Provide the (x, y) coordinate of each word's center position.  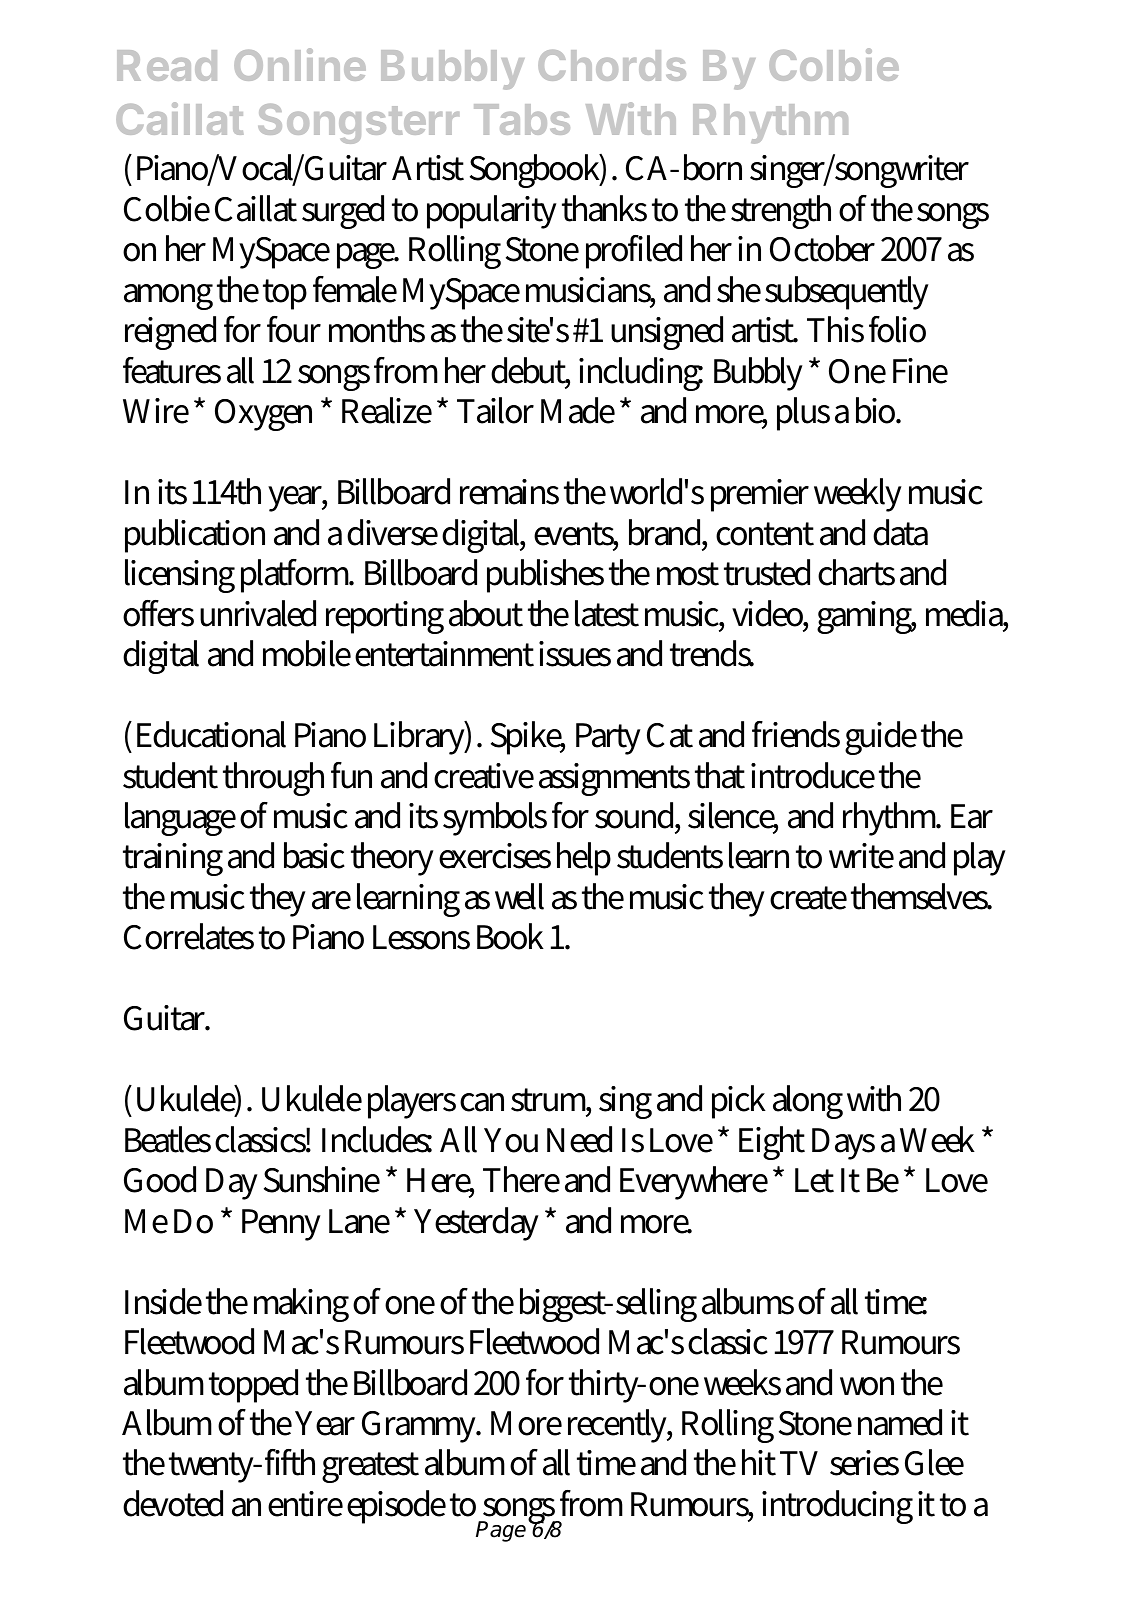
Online (300, 64)
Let (814, 1180)
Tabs (522, 119)
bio (877, 410)
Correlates (189, 936)
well (519, 896)
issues (575, 654)
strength (781, 212)
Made (578, 410)
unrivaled (258, 613)
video (768, 613)
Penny (281, 1225)
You (511, 1140)
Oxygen (263, 415)
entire (305, 1504)
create (808, 898)
